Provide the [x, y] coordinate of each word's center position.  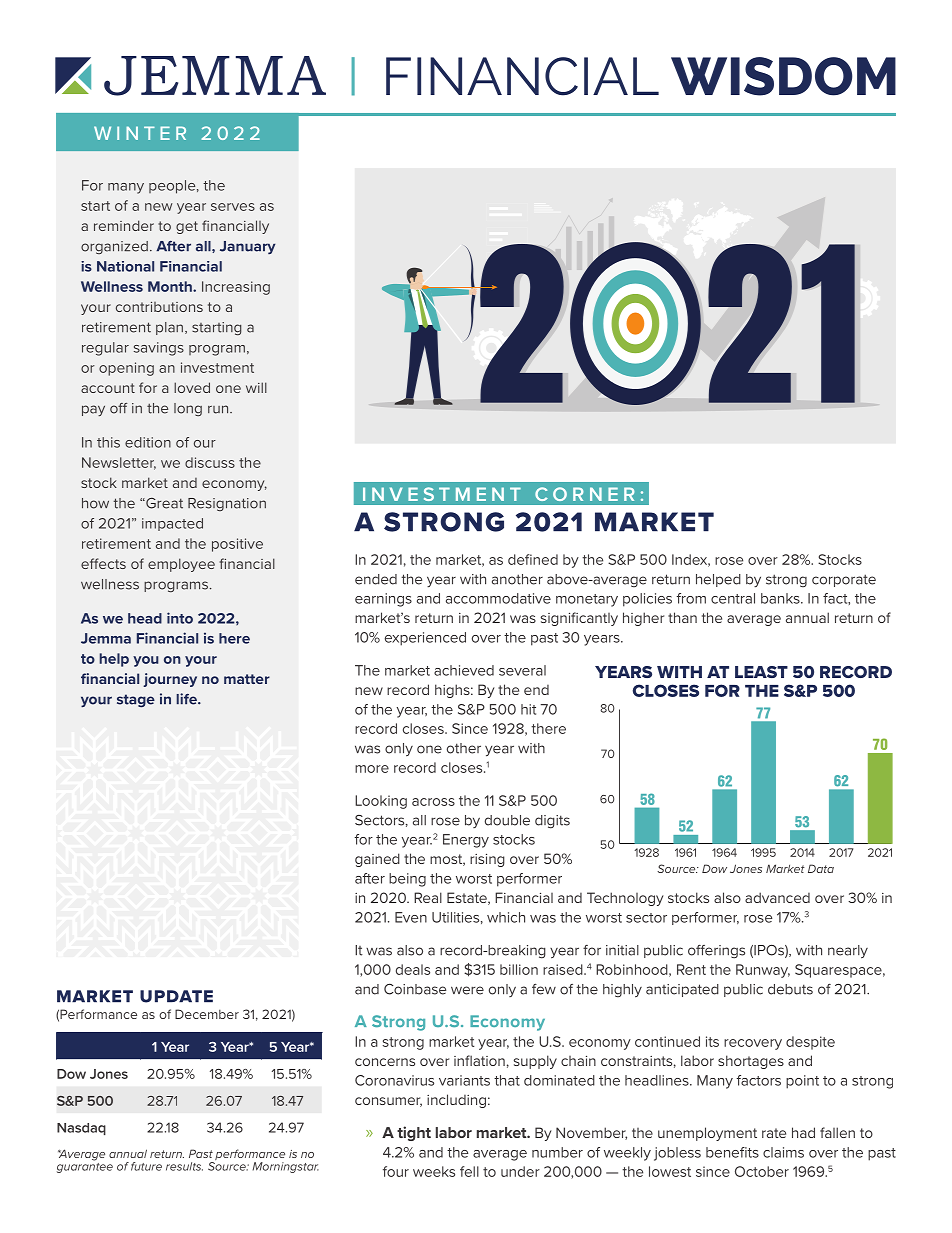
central [733, 598]
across [433, 802]
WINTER [140, 133]
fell [469, 1171]
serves [233, 207]
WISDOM [783, 76]
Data [821, 868]
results [184, 1166]
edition [148, 442]
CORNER [585, 494]
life [187, 699]
